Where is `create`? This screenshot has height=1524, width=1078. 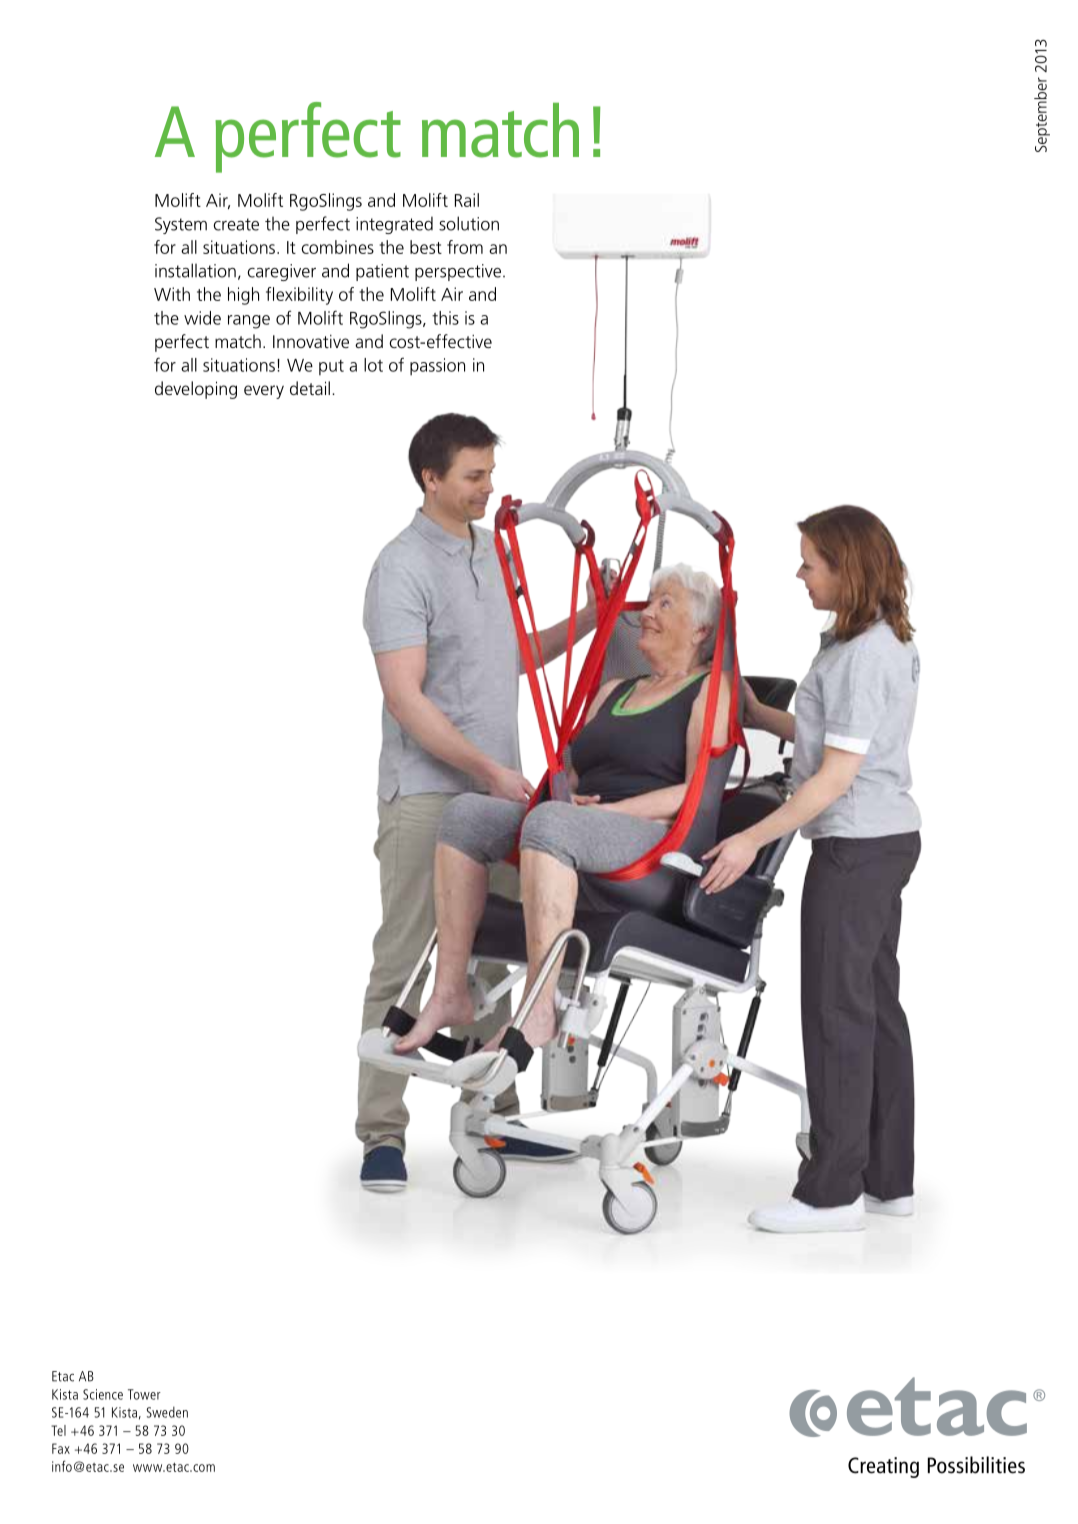
create is located at coordinates (236, 224).
